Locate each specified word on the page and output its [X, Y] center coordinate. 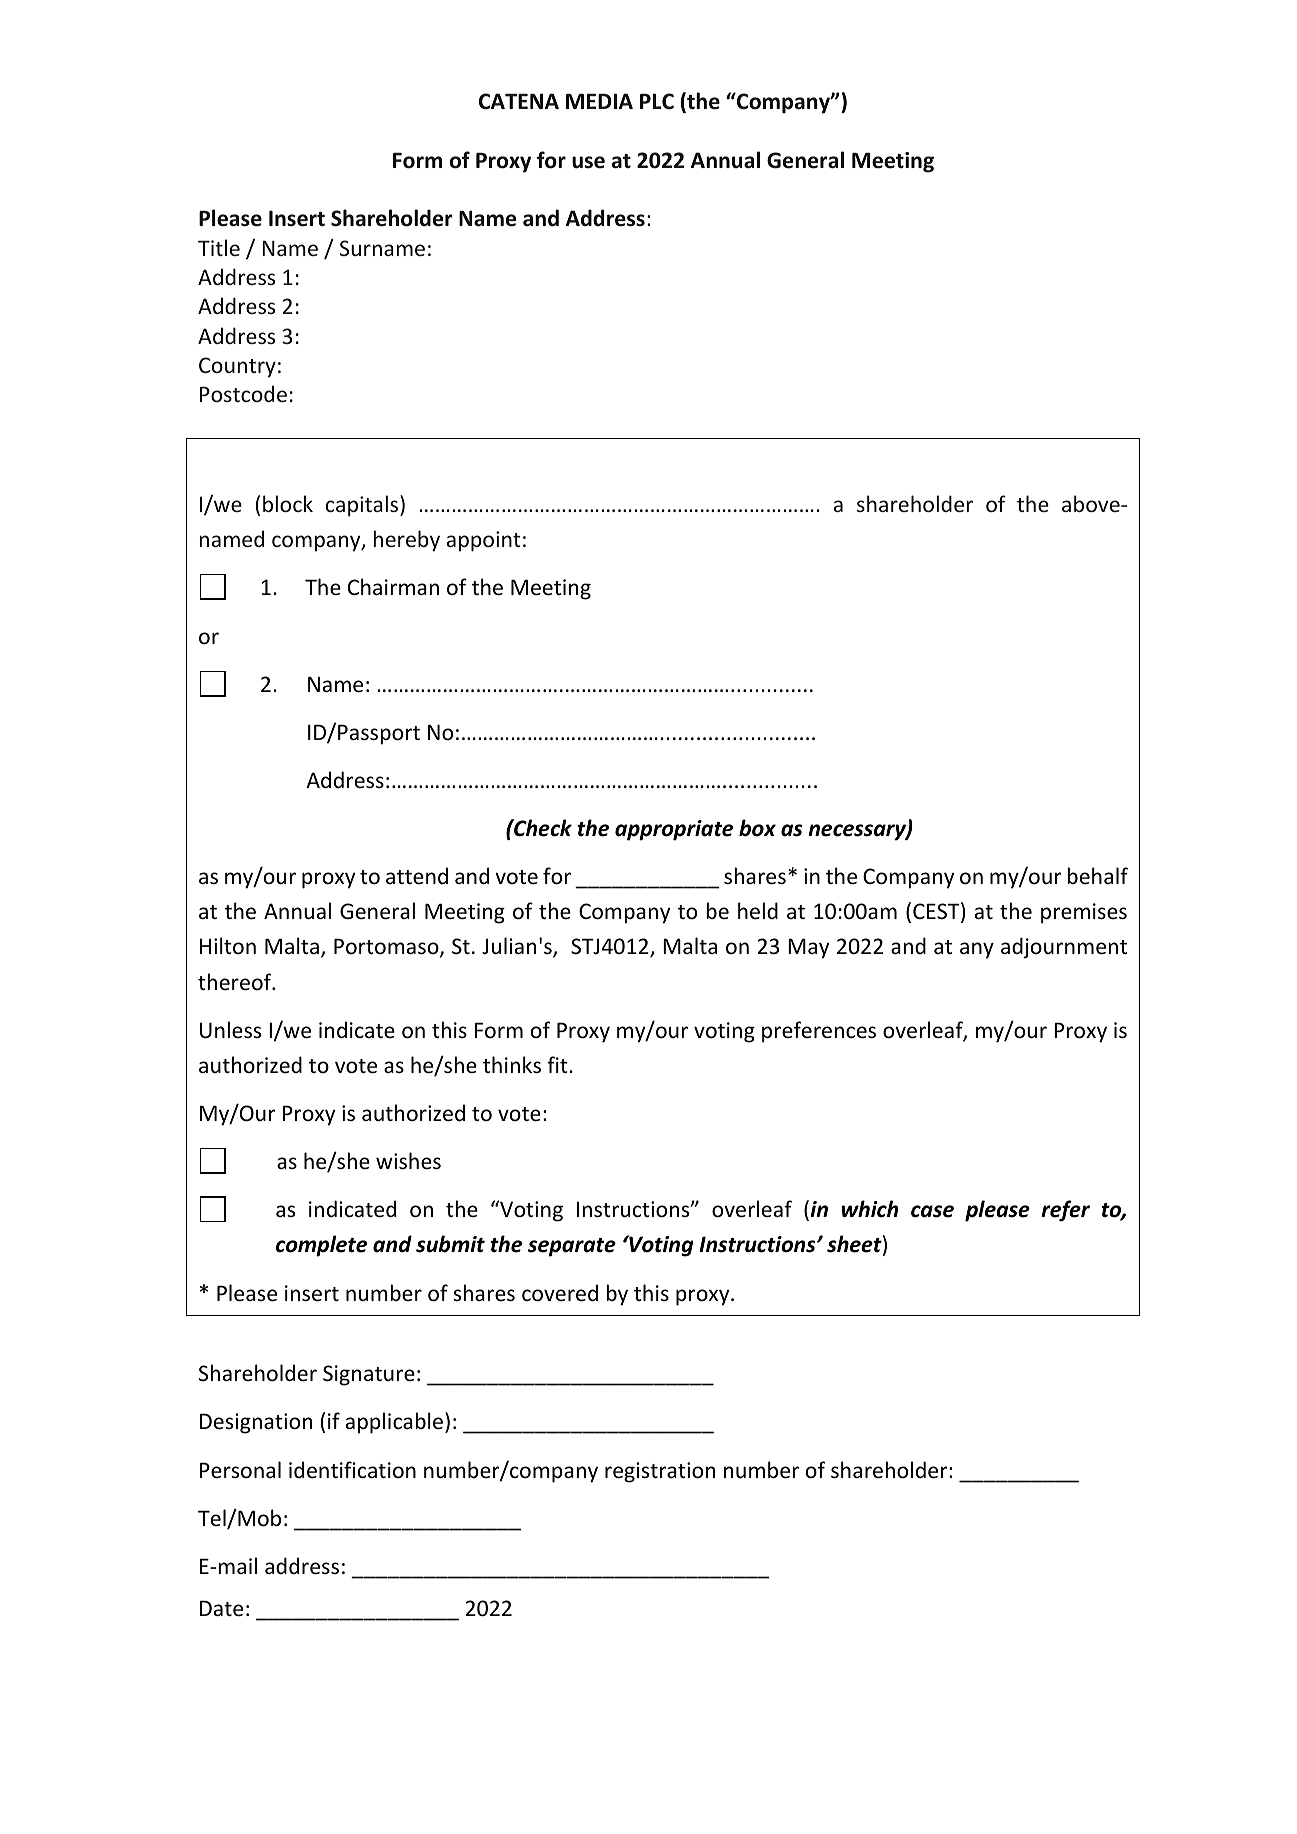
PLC [657, 101]
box [757, 828]
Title [219, 247]
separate [572, 1247]
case [932, 1211]
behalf [1097, 875]
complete [321, 1246]
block [288, 503]
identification [352, 1470]
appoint [484, 541]
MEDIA [599, 101]
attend [417, 875]
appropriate [674, 830]
